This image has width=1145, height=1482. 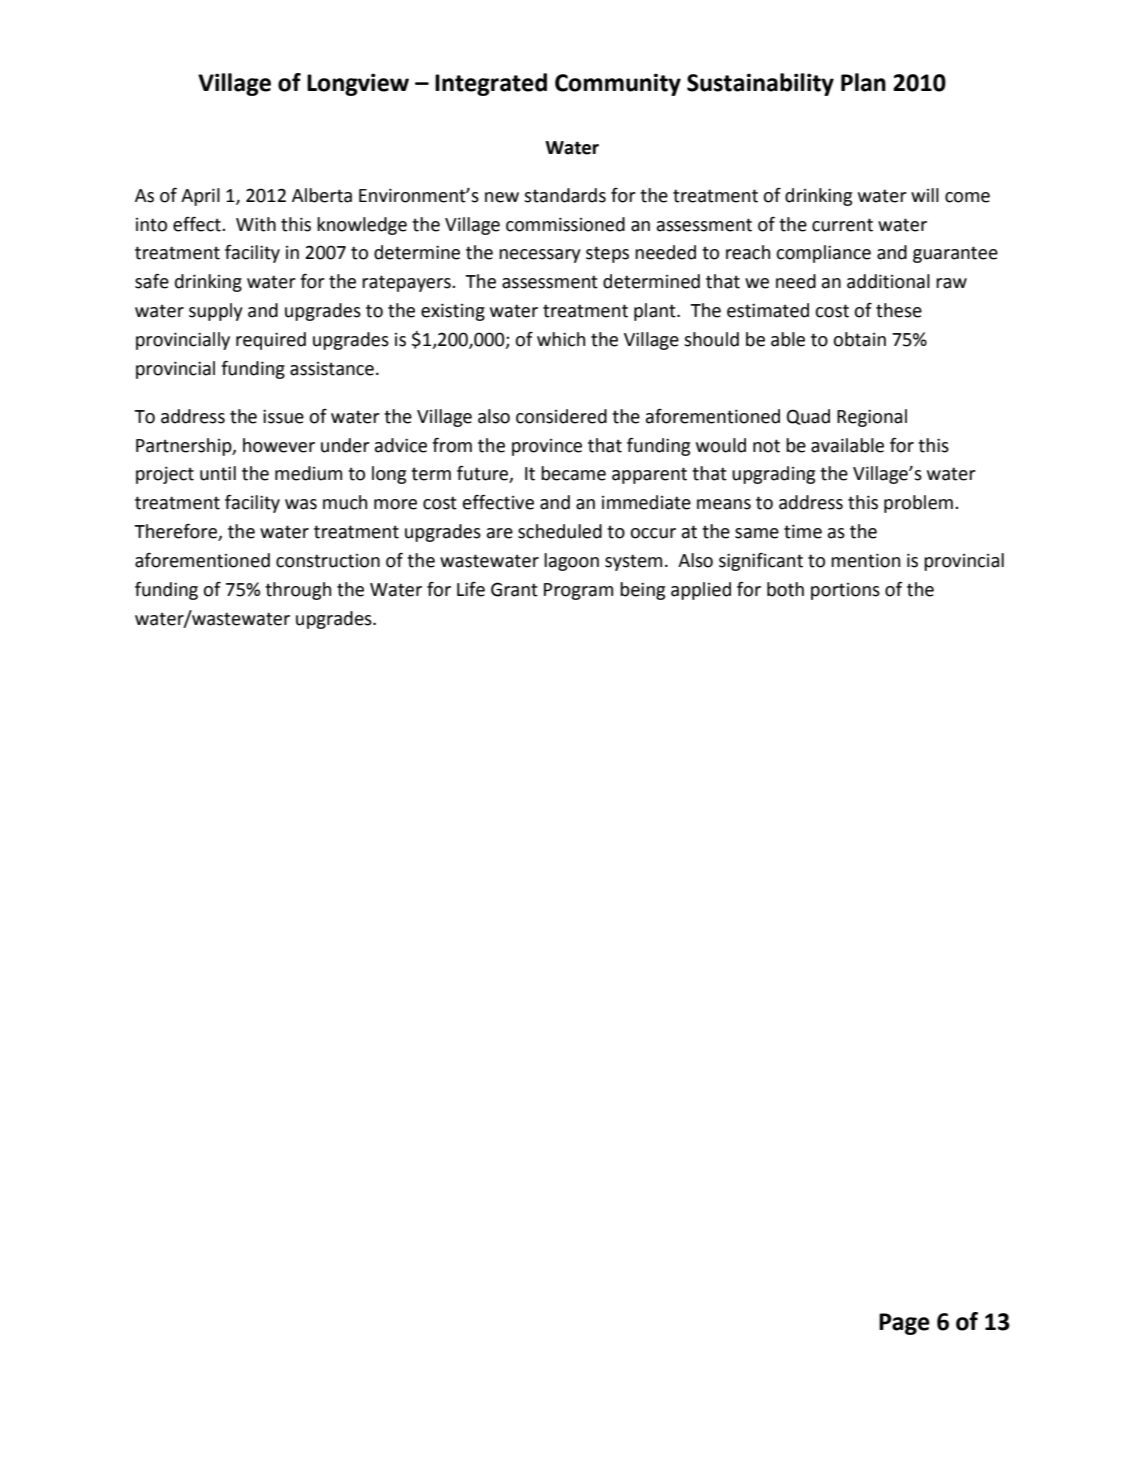 What do you see at coordinates (845, 591) in the image?
I see `portions` at bounding box center [845, 591].
